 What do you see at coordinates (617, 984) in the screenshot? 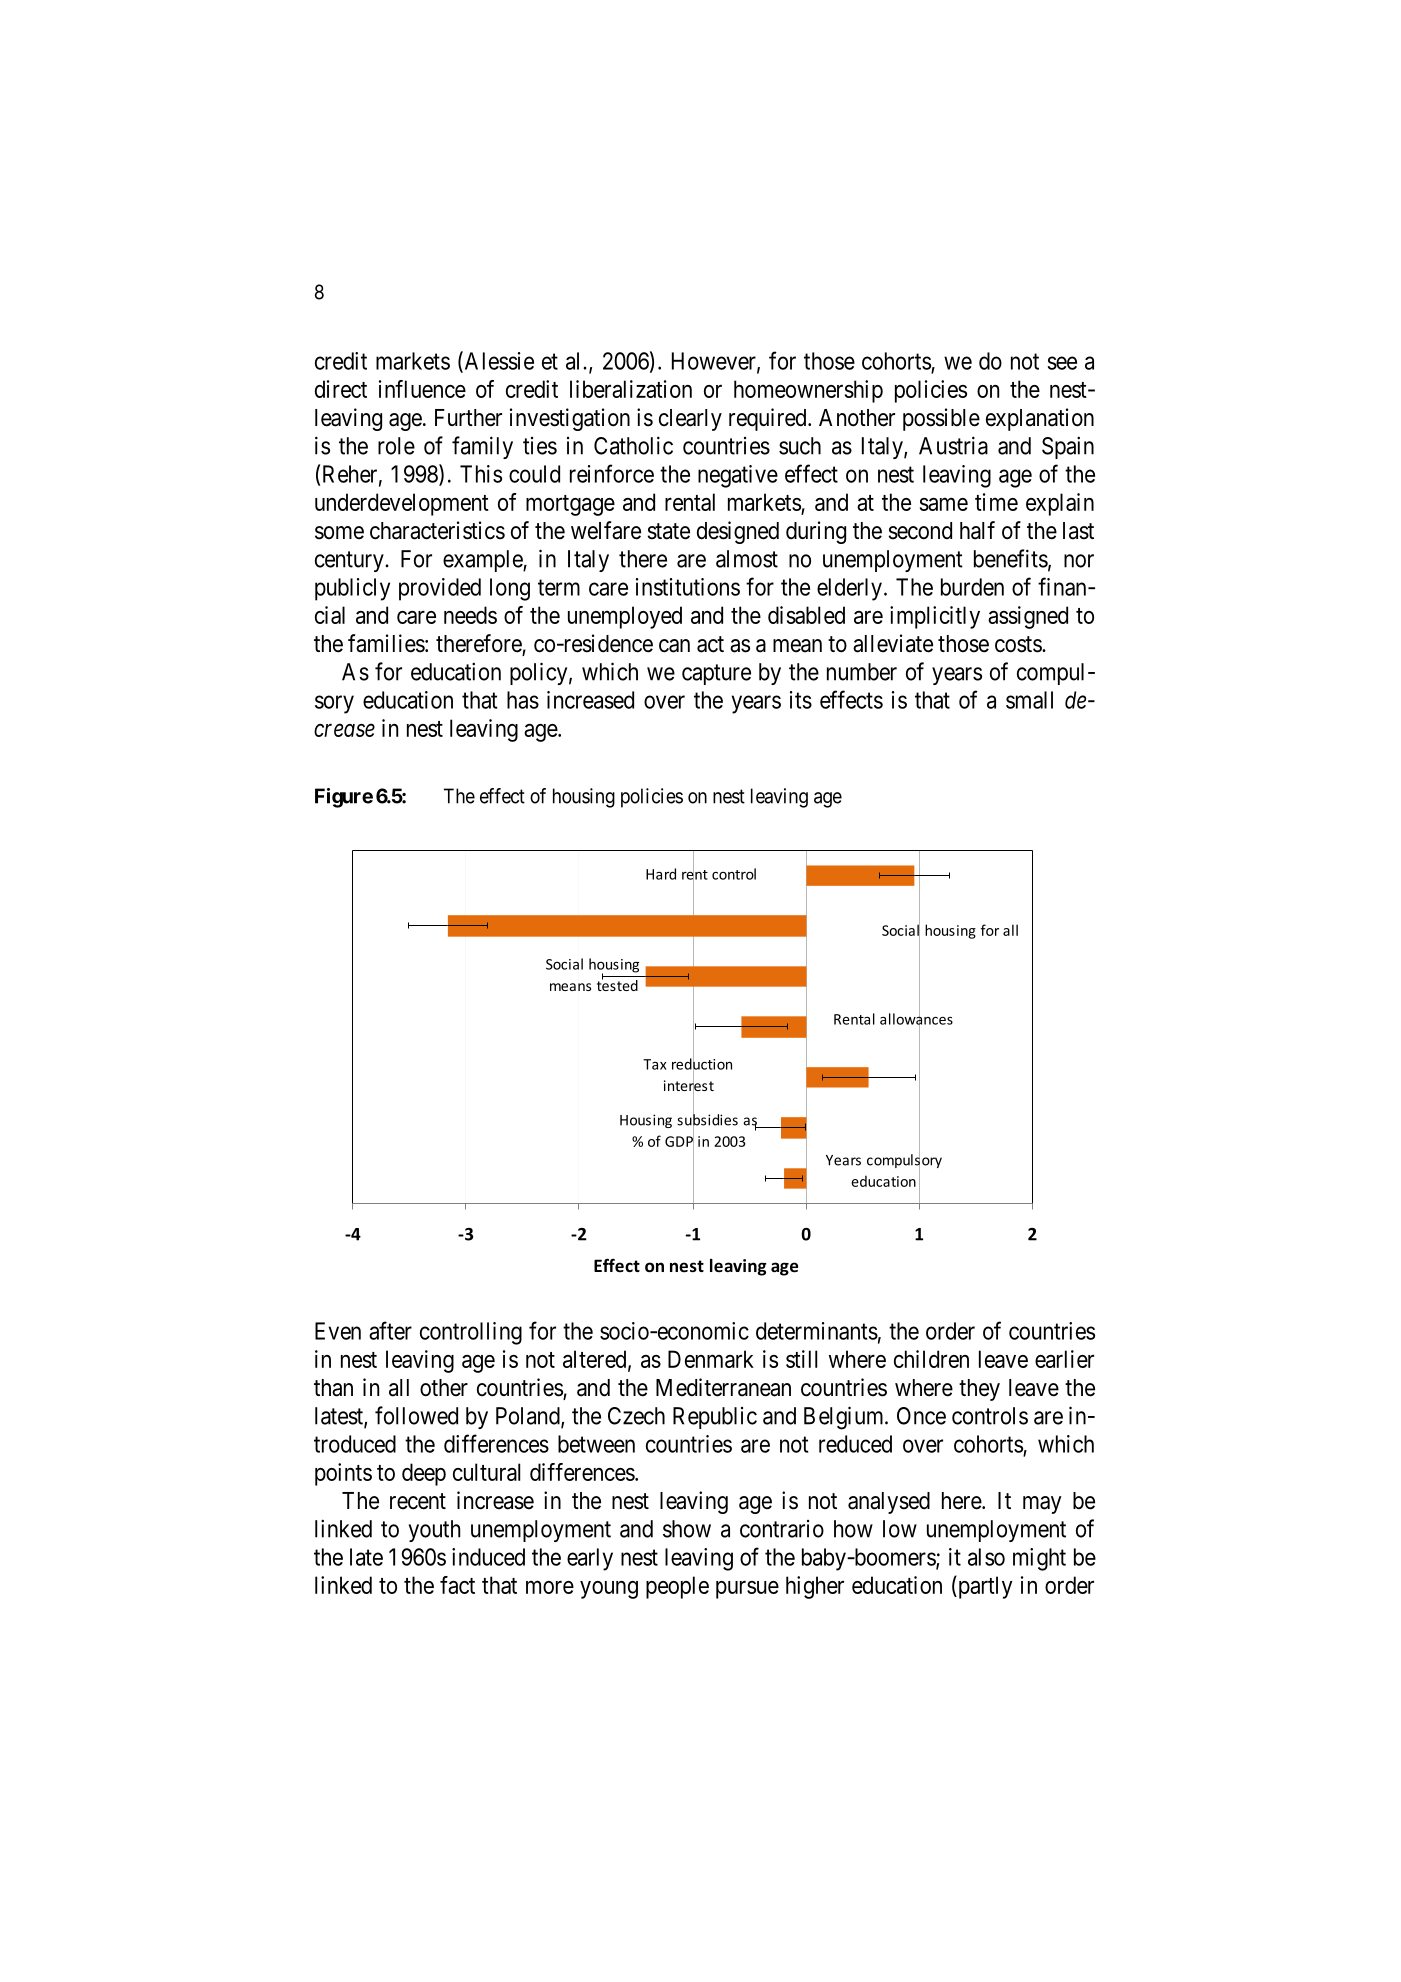
I see `tested` at bounding box center [617, 984].
